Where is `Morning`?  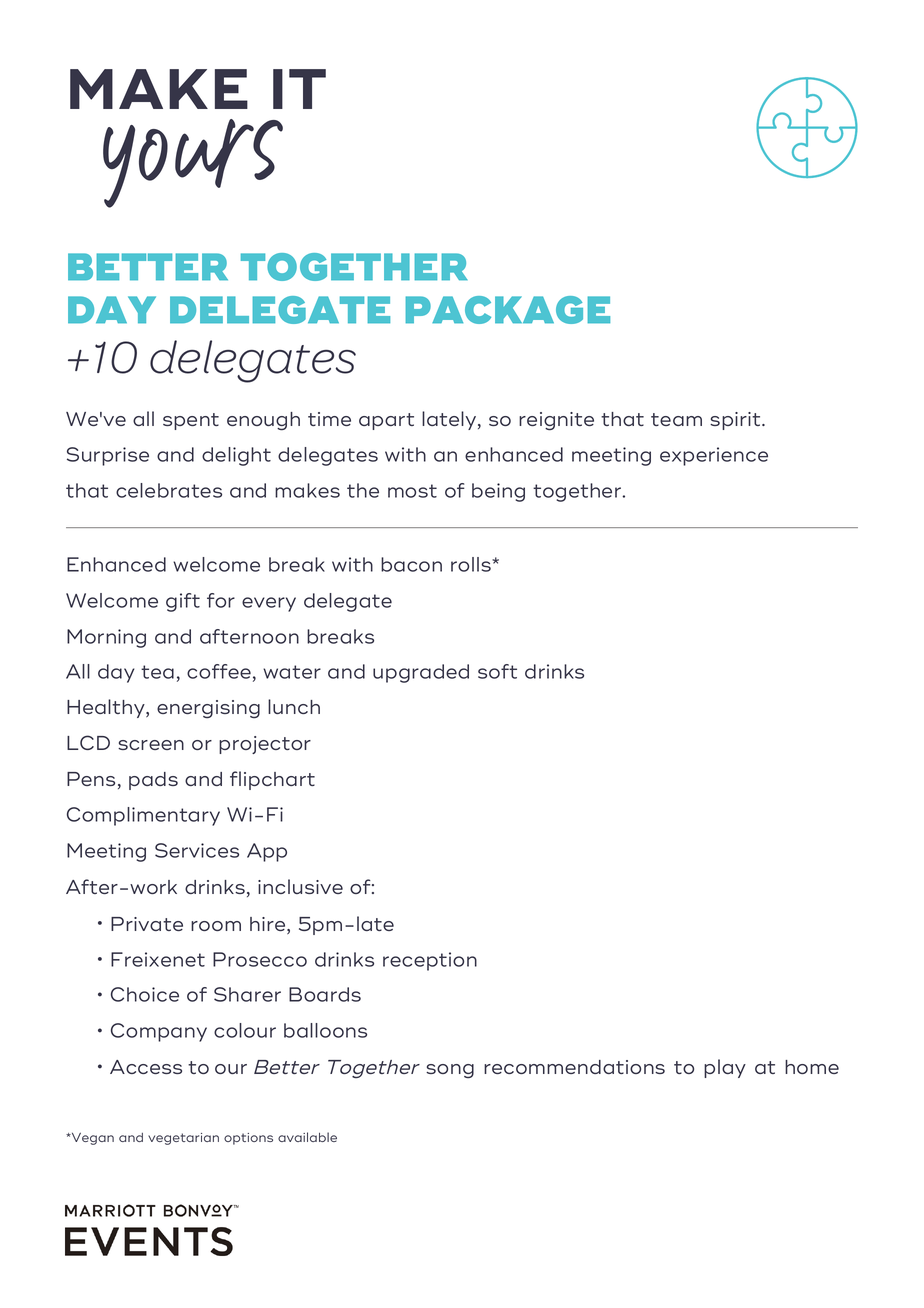
Morning is located at coordinates (106, 638).
